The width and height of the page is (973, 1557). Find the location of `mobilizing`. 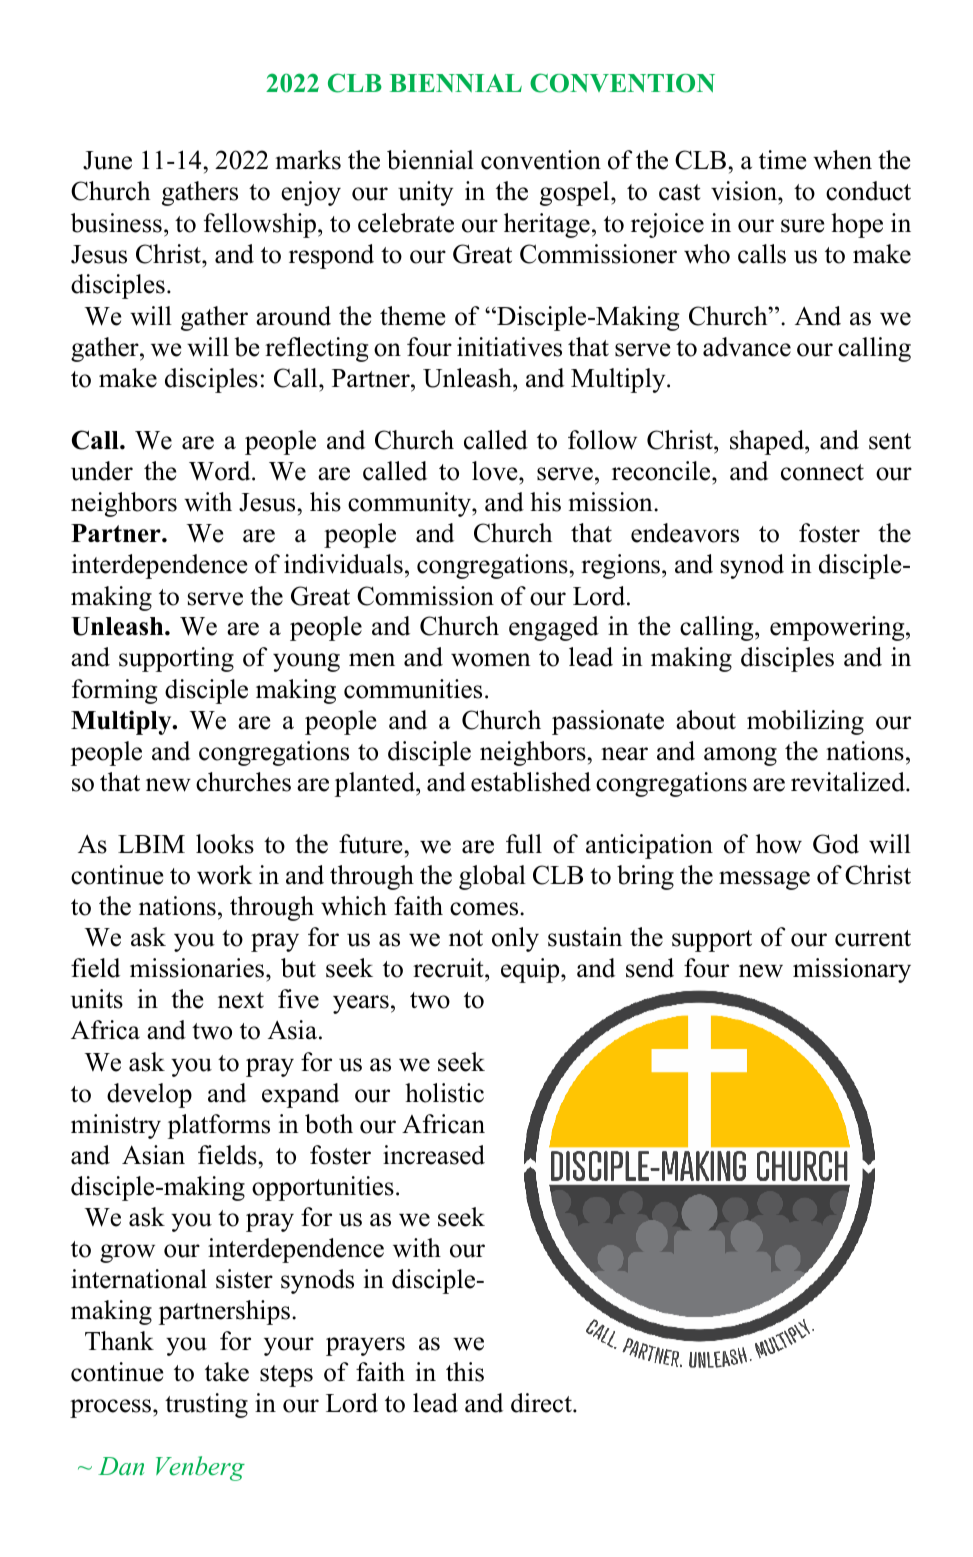

mobilizing is located at coordinates (805, 722).
